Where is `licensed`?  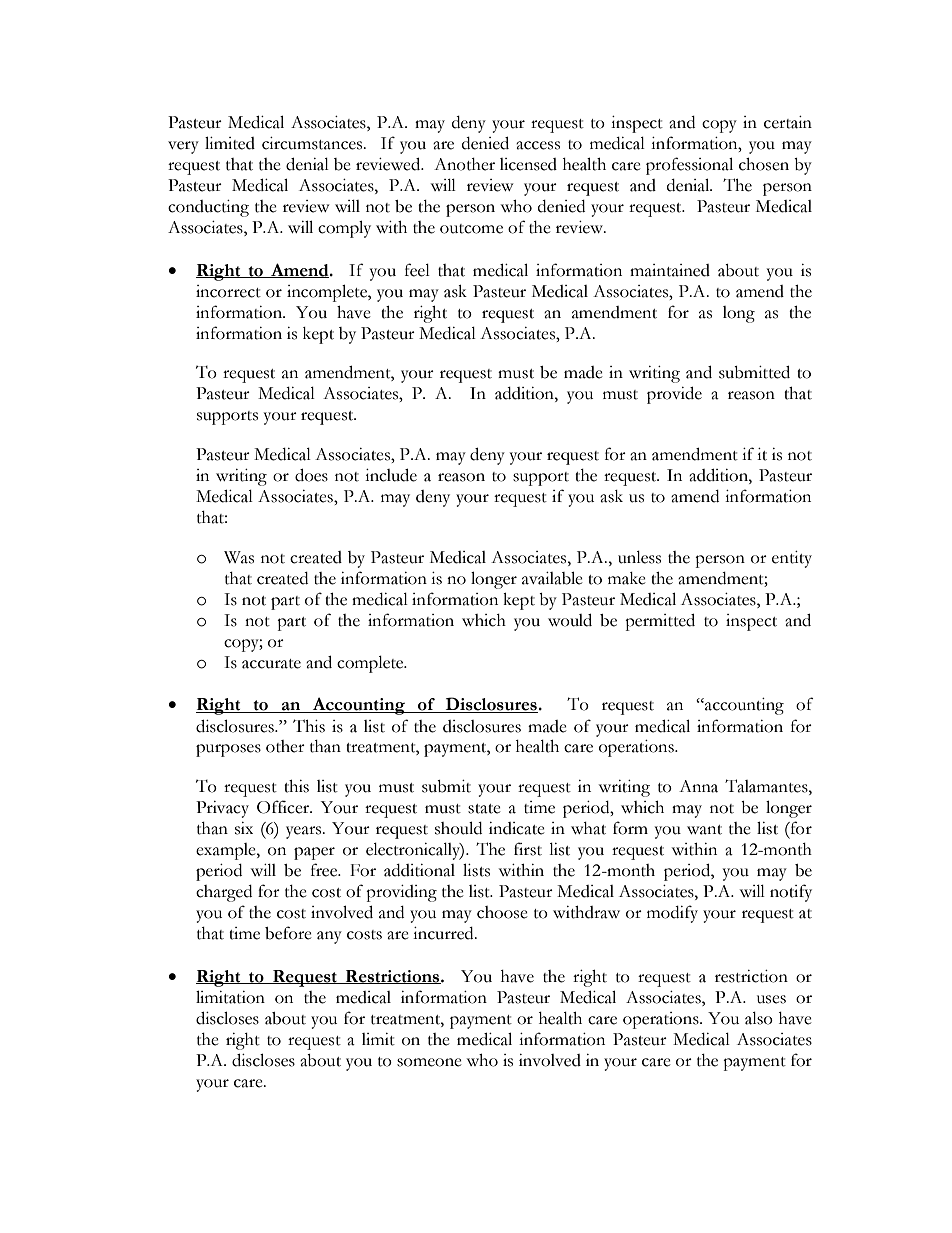
licensed is located at coordinates (528, 164).
